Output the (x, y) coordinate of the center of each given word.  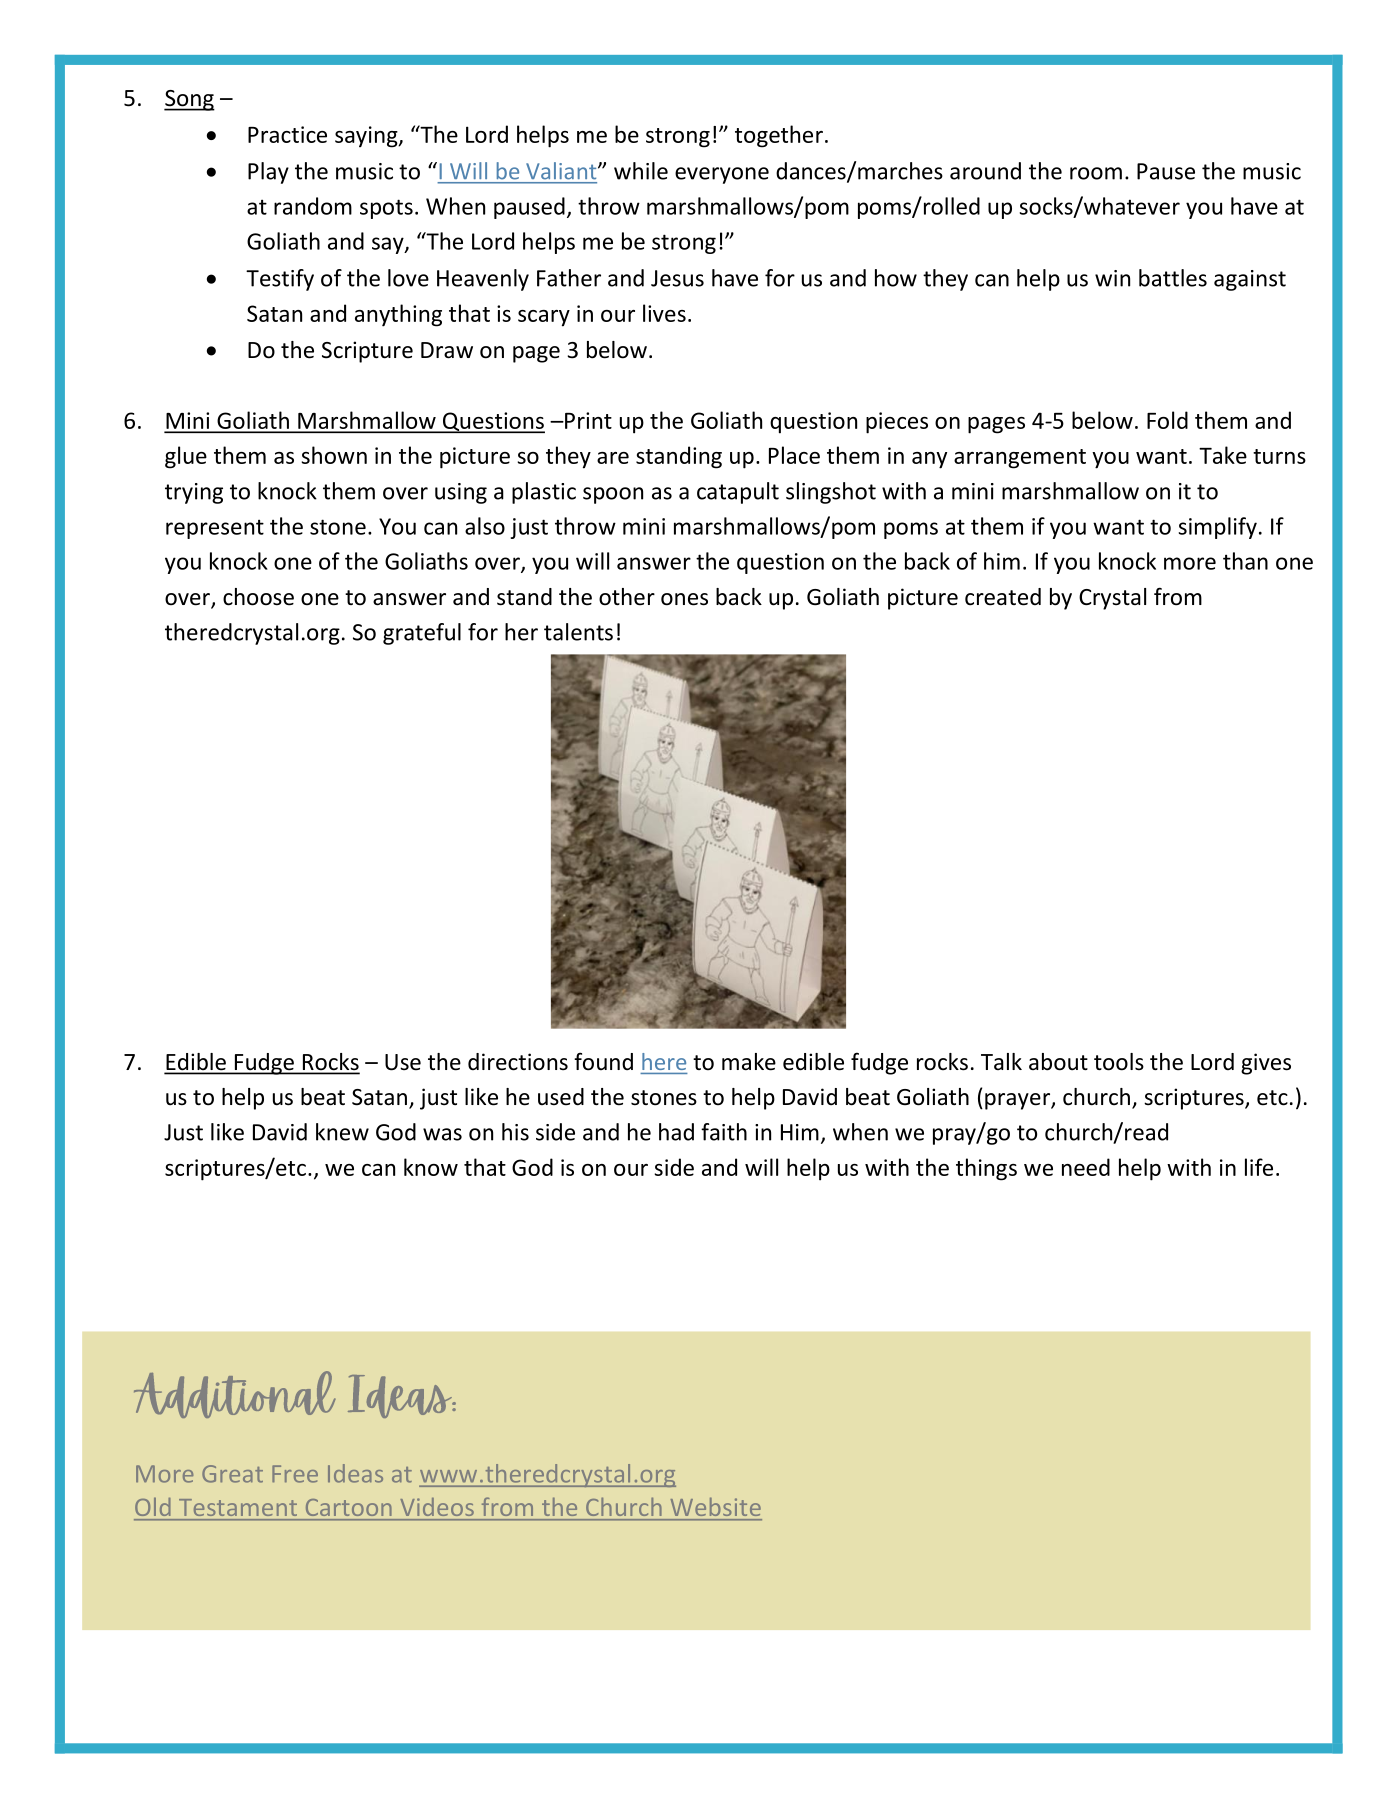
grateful (422, 634)
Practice (287, 134)
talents (578, 632)
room (1096, 173)
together (779, 136)
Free (295, 1474)
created (1003, 597)
